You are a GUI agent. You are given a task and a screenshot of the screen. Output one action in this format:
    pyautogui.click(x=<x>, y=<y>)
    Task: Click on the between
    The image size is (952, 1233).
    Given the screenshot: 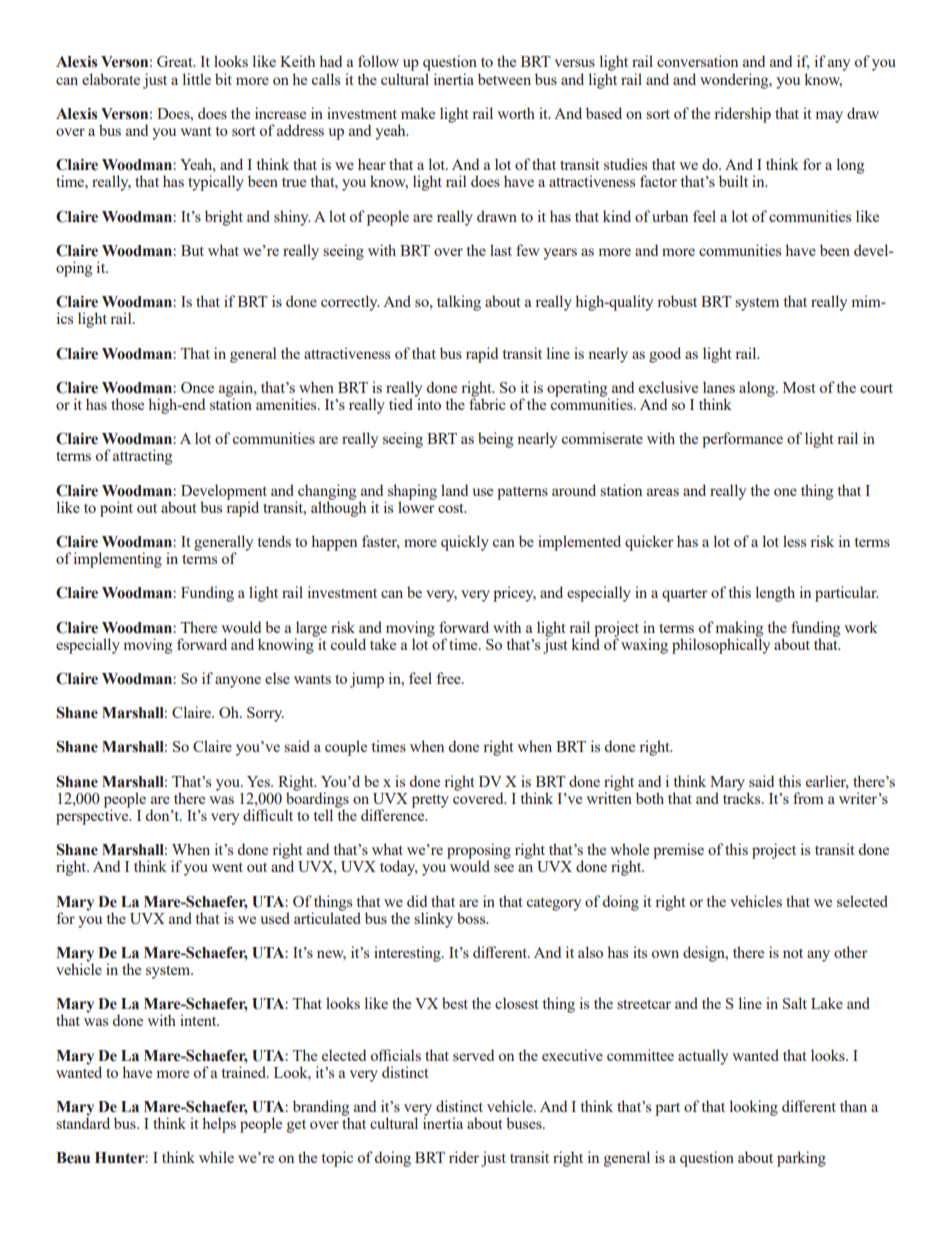 What is the action you would take?
    pyautogui.click(x=504, y=79)
